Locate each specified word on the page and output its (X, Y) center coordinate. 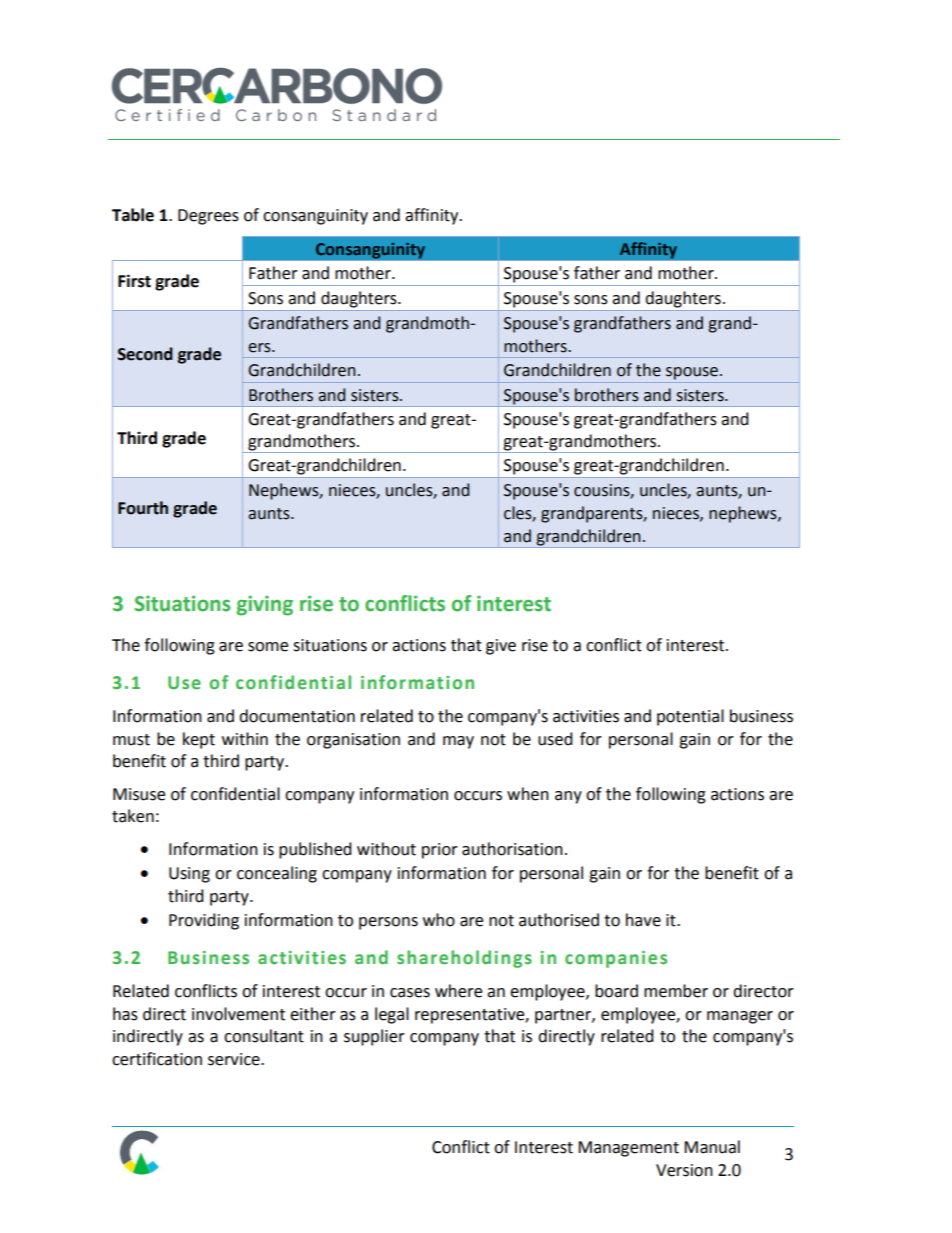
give (501, 647)
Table (133, 215)
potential (690, 717)
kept (199, 740)
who (439, 920)
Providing (204, 921)
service (235, 1059)
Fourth (143, 508)
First (134, 281)
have (643, 920)
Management (628, 1149)
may (458, 742)
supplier (374, 1037)
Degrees (208, 217)
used (555, 739)
